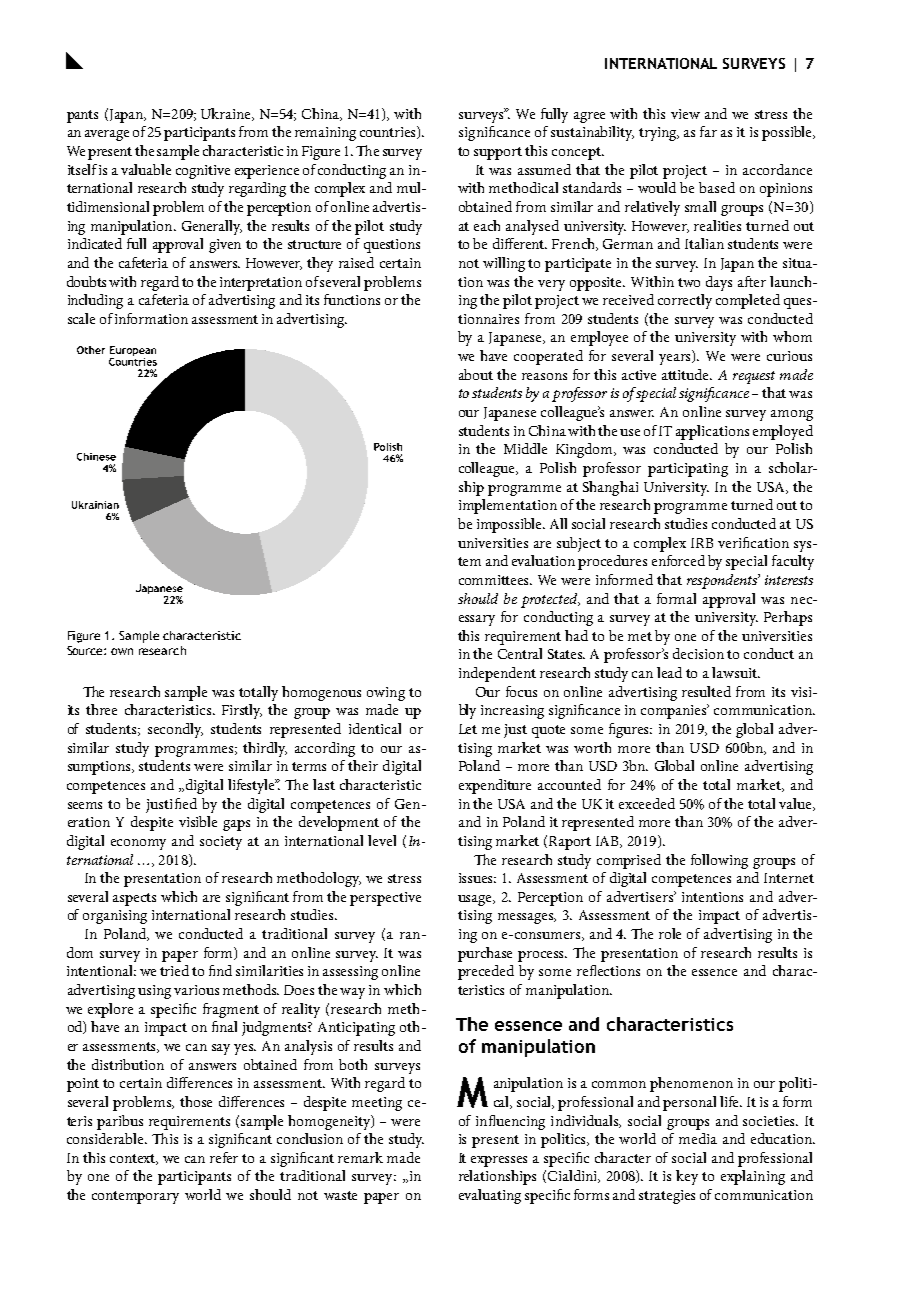  Describe the element at coordinates (122, 651) in the screenshot. I see `own` at that location.
